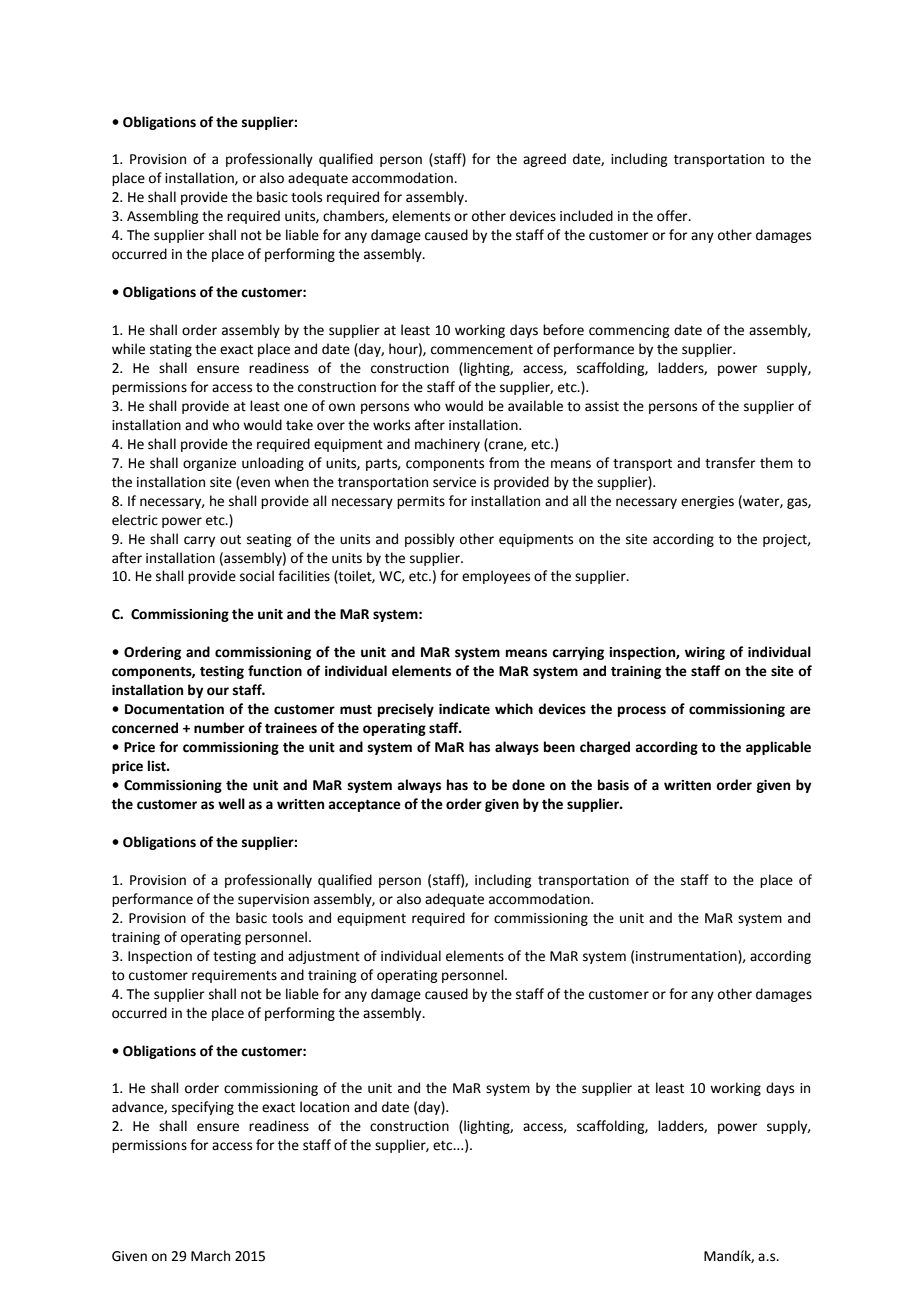  Describe the element at coordinates (230, 540) in the document. I see `out` at that location.
